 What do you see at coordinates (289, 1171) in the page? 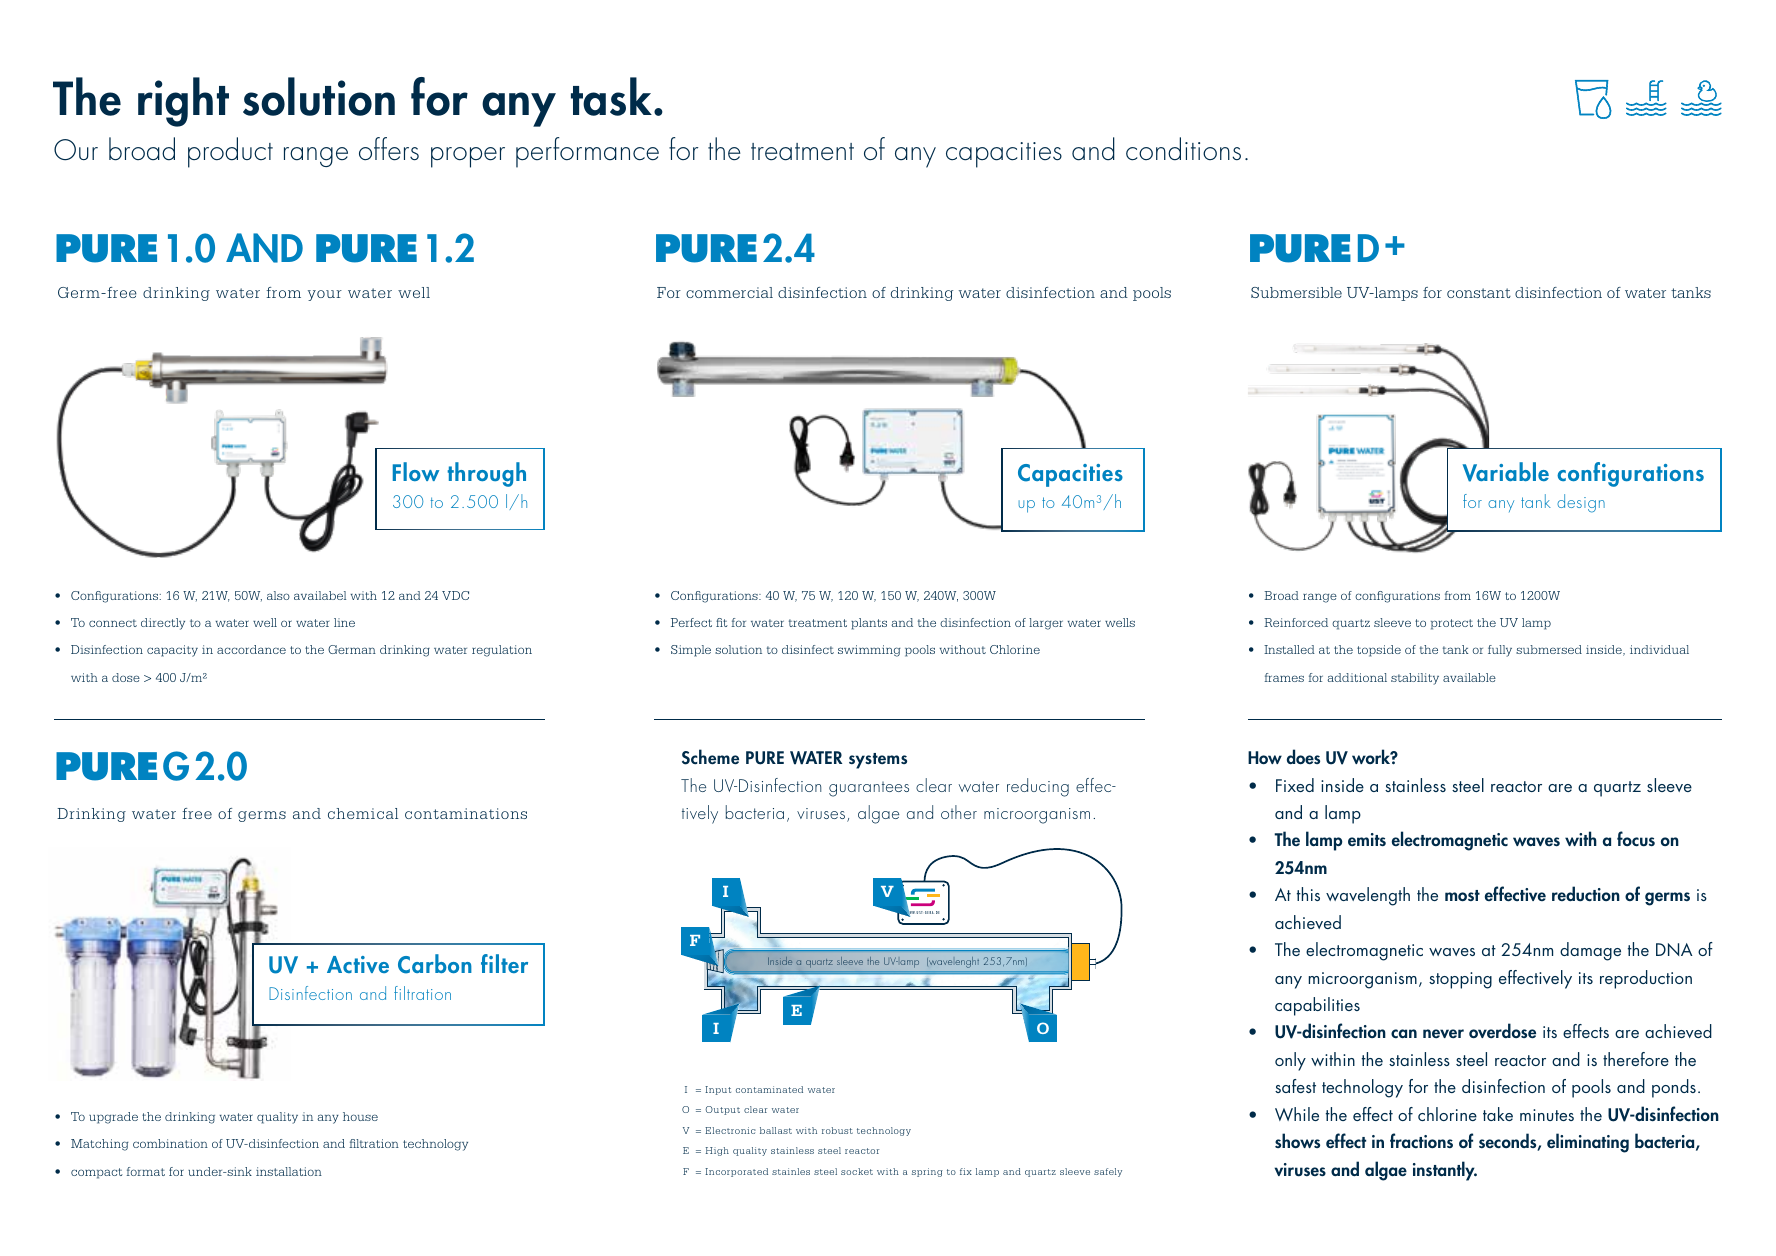
I see `installation` at bounding box center [289, 1171].
